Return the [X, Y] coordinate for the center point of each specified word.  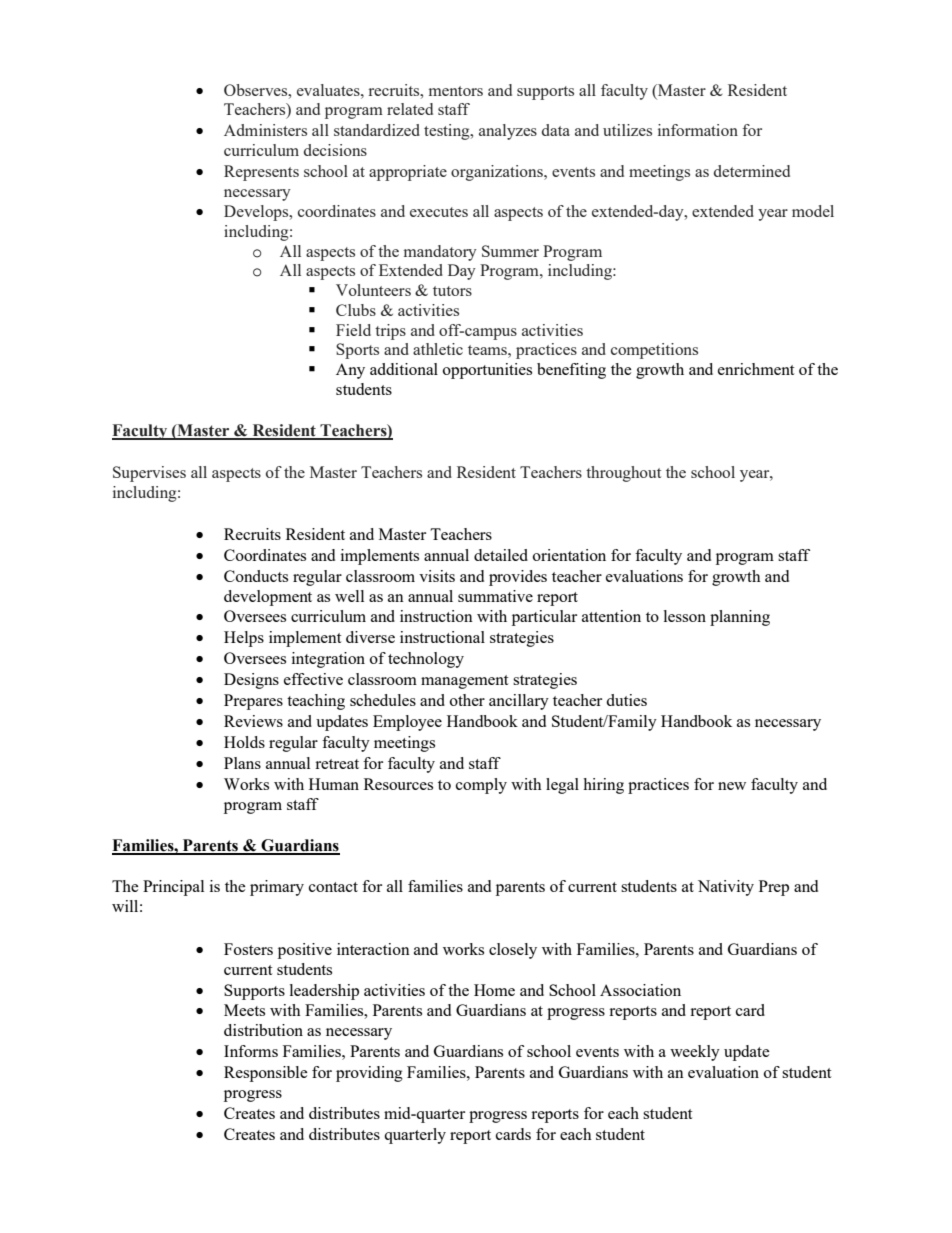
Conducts [256, 576]
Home [494, 990]
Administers [265, 130]
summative [495, 596]
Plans [242, 763]
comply [481, 786]
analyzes [508, 132]
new [732, 786]
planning [740, 618]
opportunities [487, 371]
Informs [251, 1051]
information [698, 130]
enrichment [756, 369]
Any [350, 371]
